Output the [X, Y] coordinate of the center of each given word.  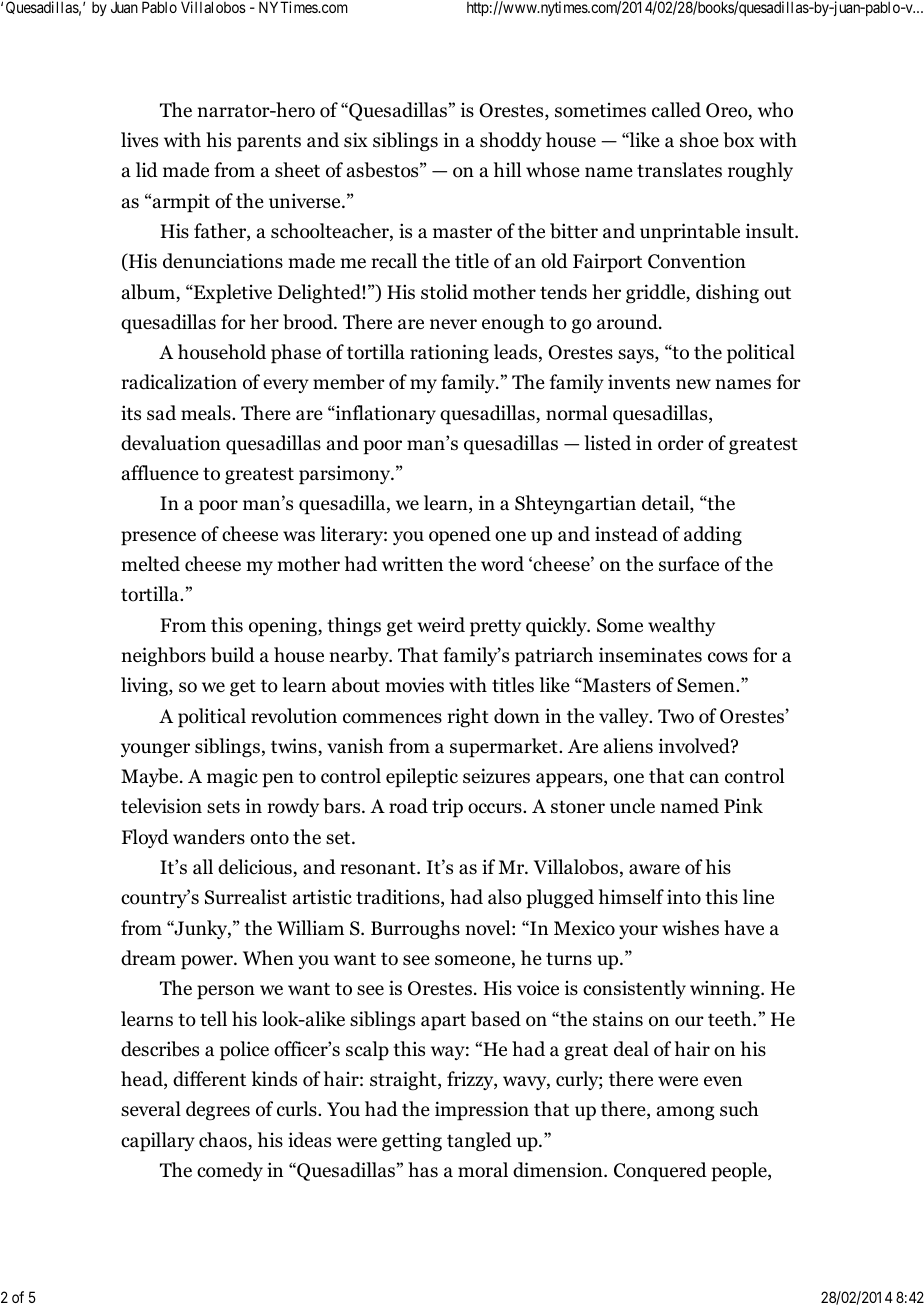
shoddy [511, 141]
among [685, 1113]
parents [269, 143]
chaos [224, 1141]
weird [441, 625]
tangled [479, 1142]
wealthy [681, 626]
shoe [699, 140]
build [233, 655]
